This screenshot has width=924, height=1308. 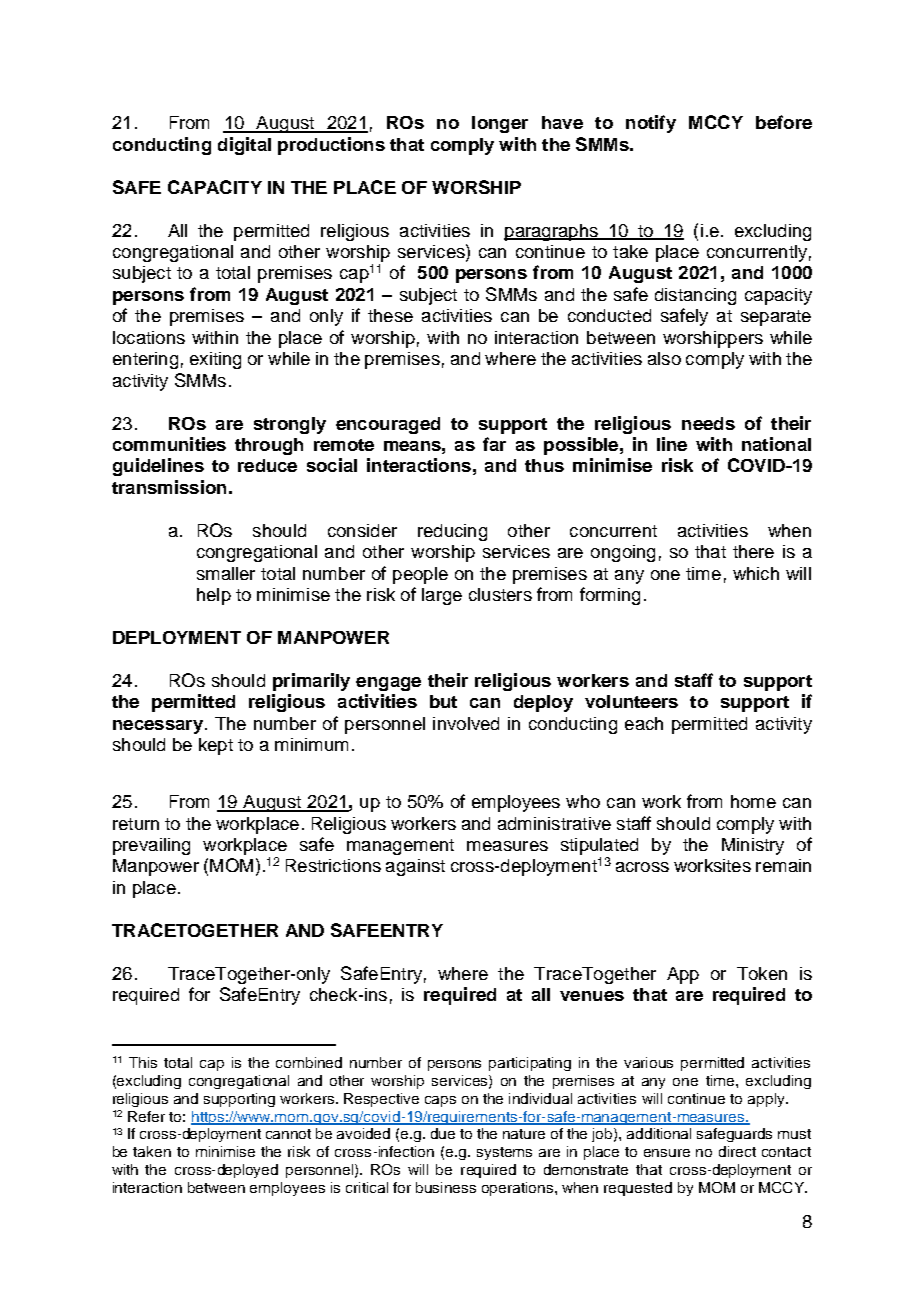 What do you see at coordinates (151, 846) in the screenshot?
I see `prevailing` at bounding box center [151, 846].
